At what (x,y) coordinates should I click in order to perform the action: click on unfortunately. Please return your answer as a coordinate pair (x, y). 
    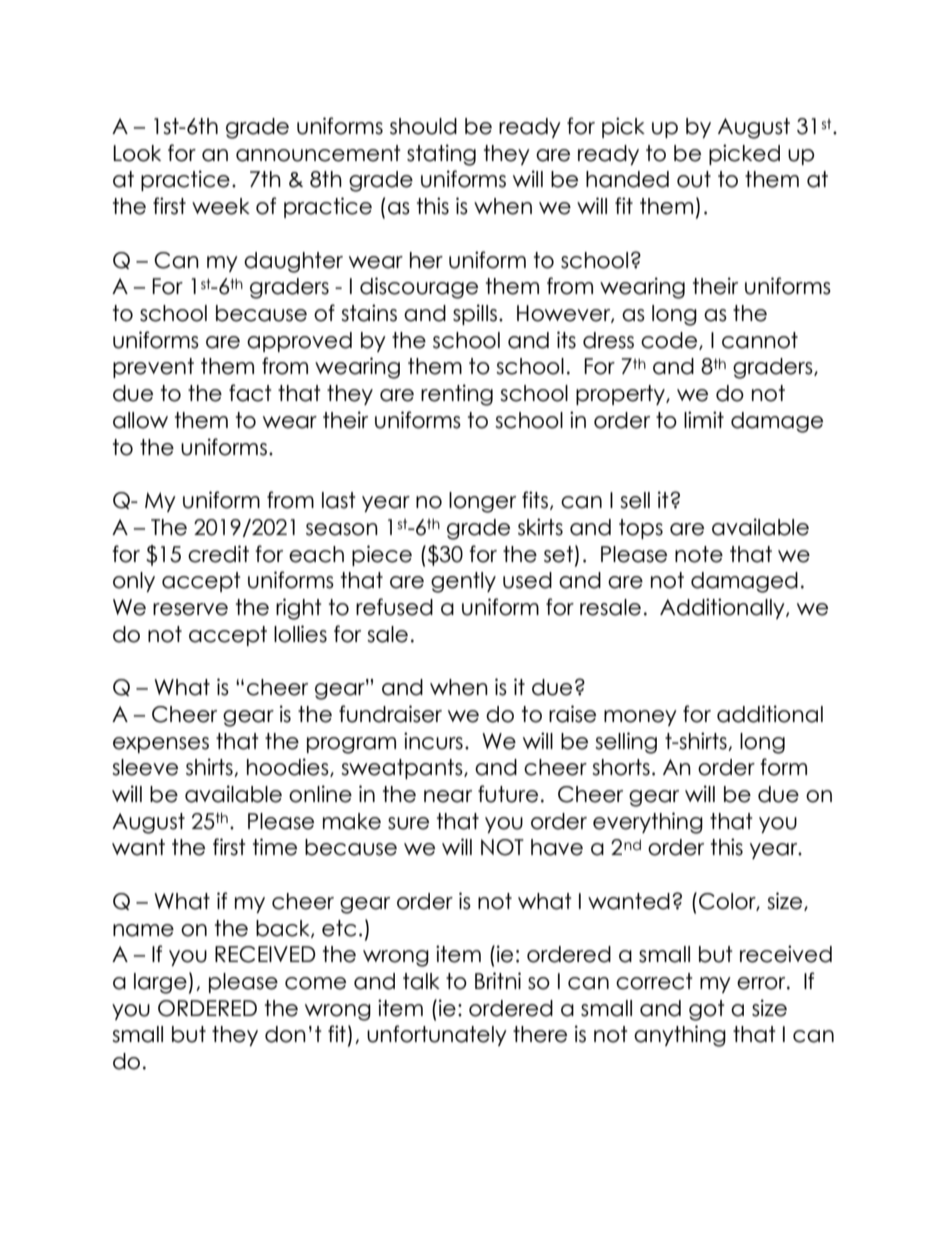
    Looking at the image, I should click on (437, 1035).
